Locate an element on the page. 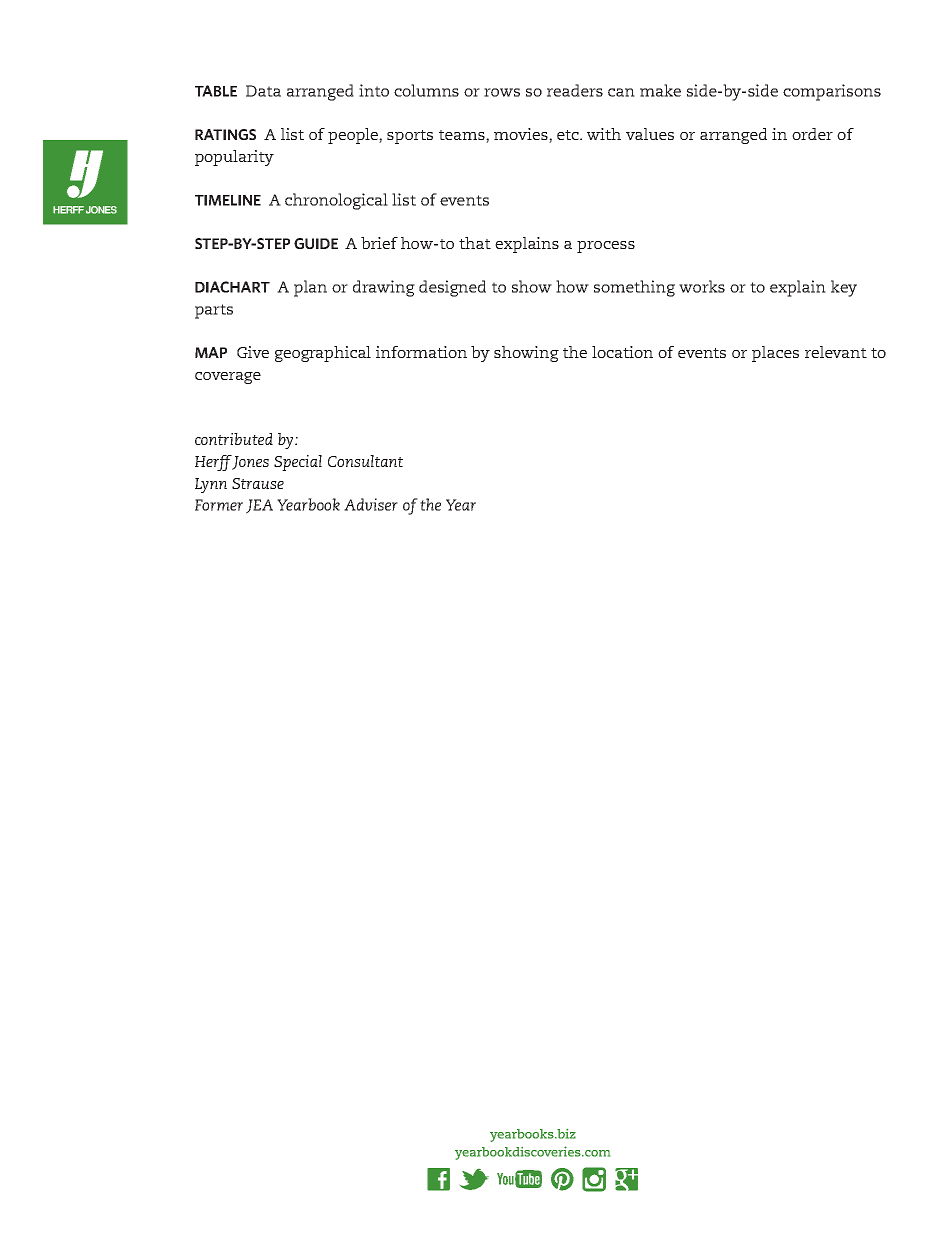 The width and height of the image is (952, 1233). Data is located at coordinates (263, 91).
